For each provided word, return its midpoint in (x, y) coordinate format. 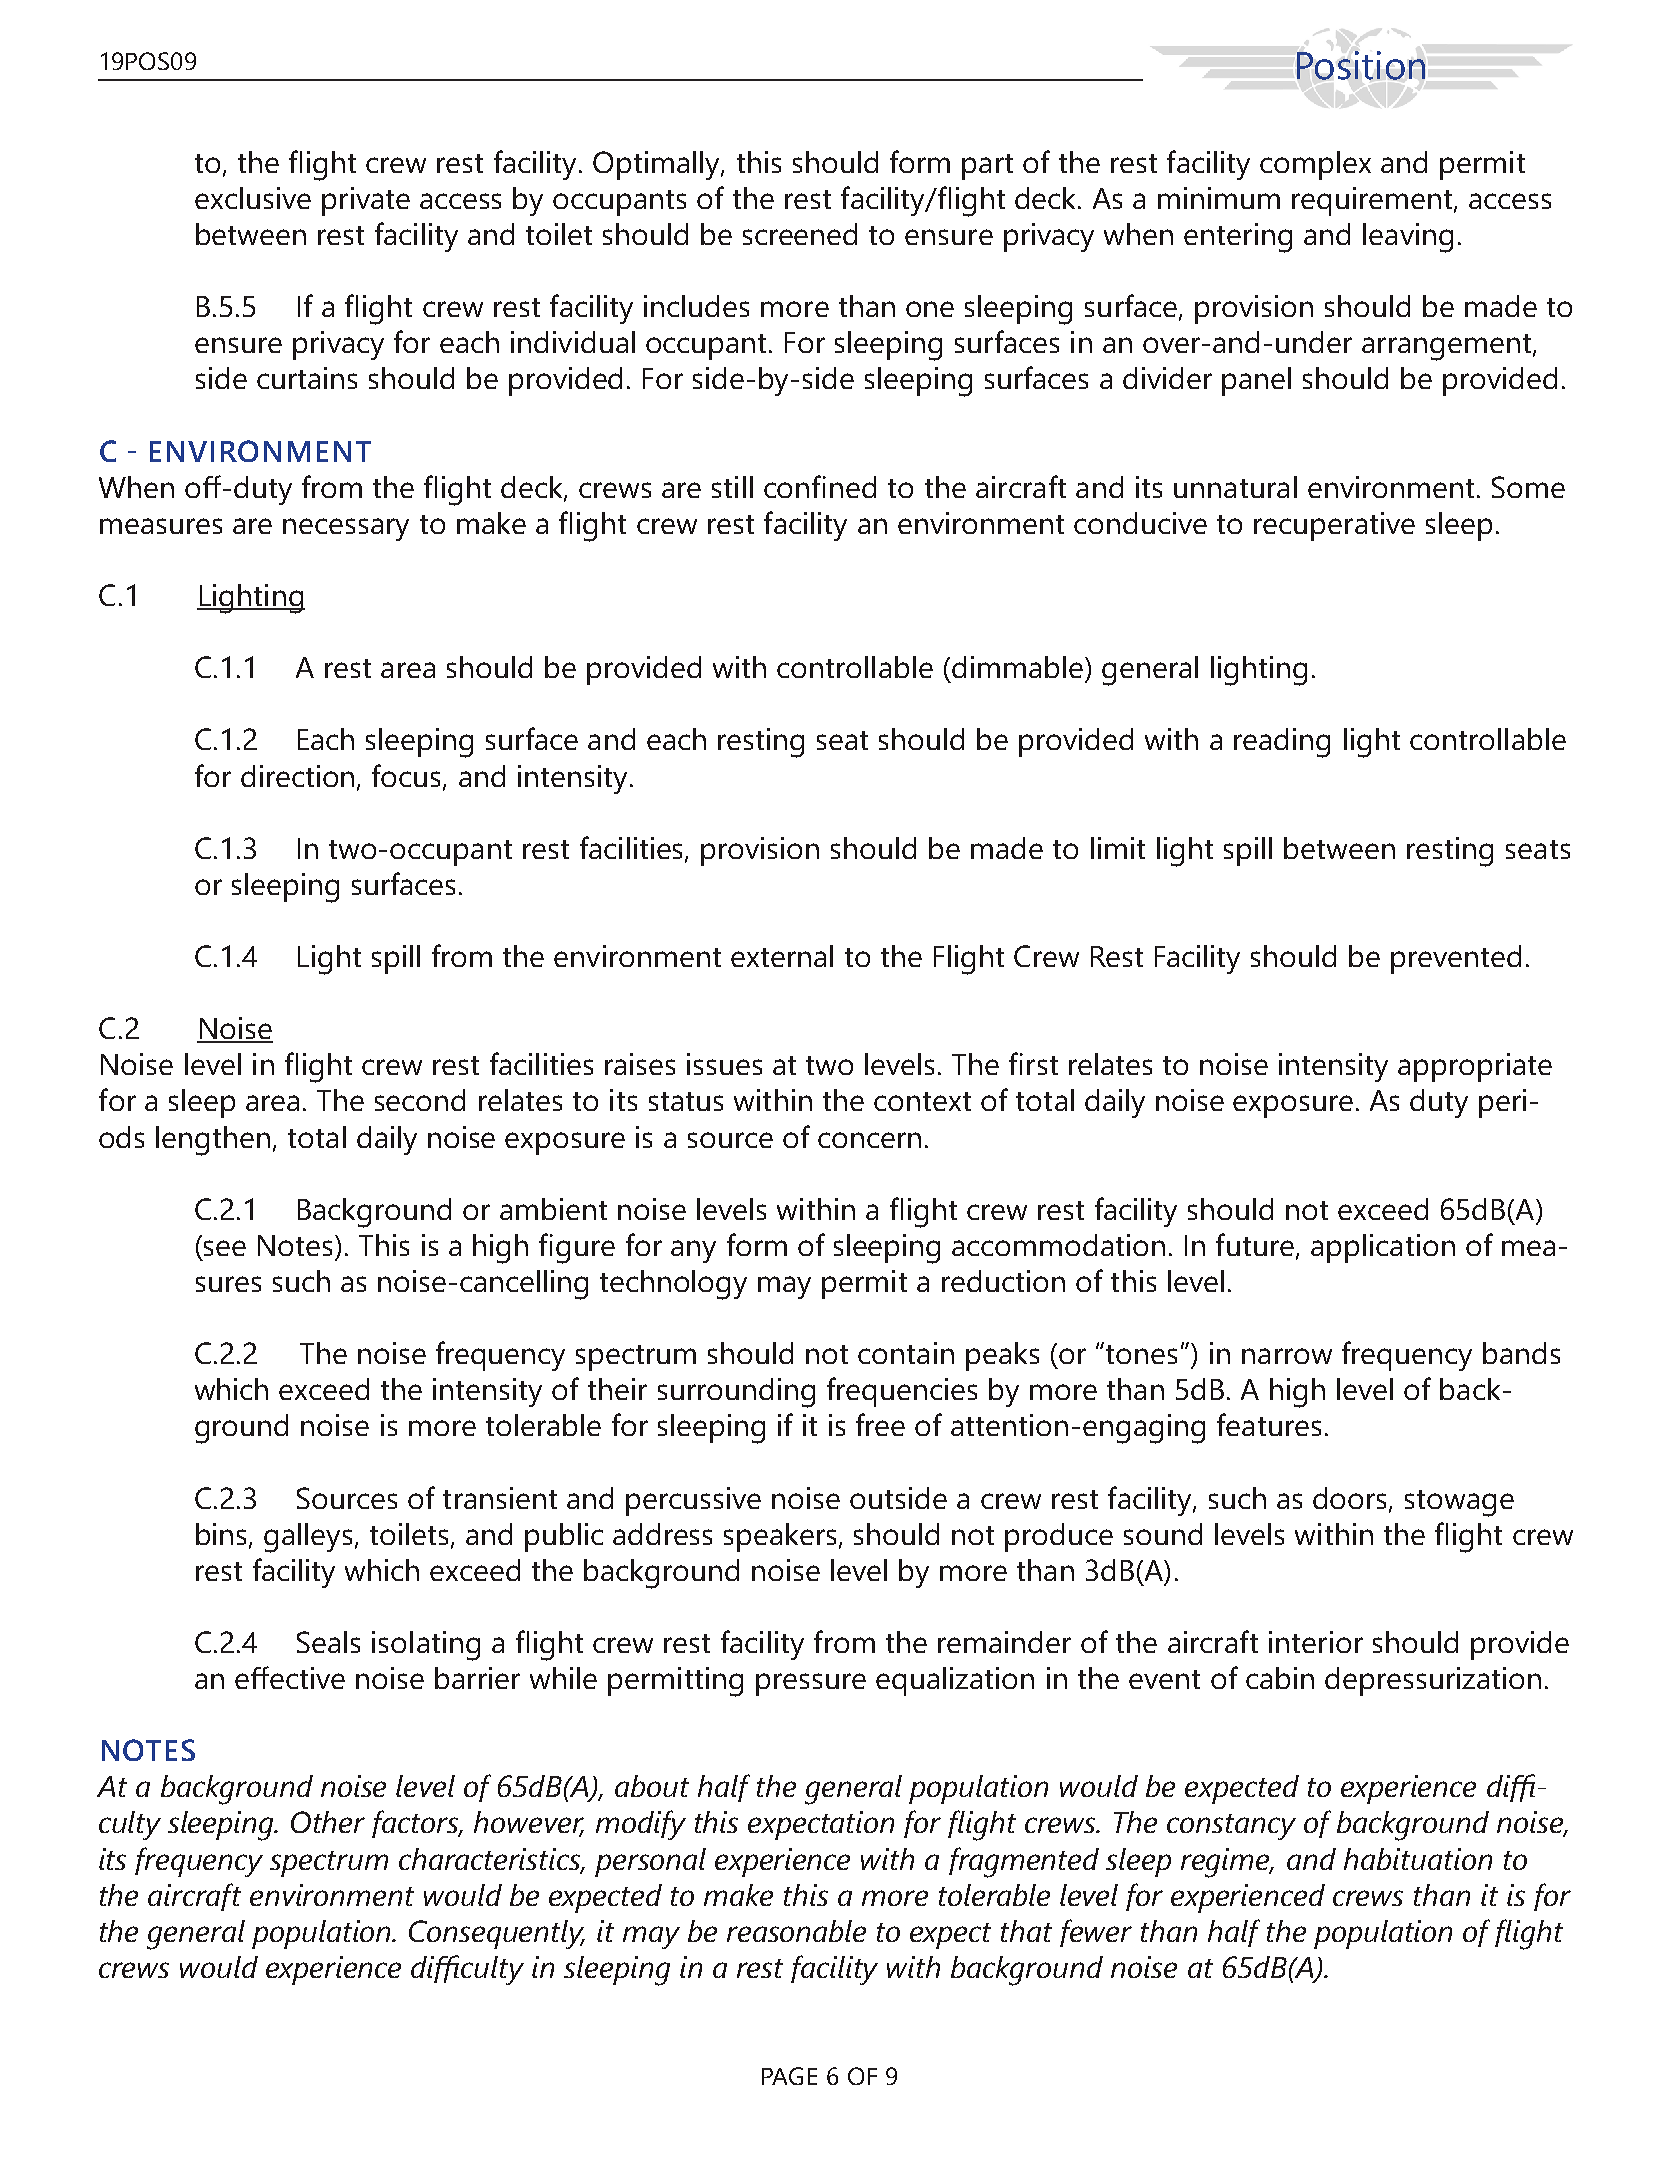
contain (906, 1353)
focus (408, 776)
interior (1316, 1642)
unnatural (1235, 487)
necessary (346, 529)
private (366, 201)
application (1383, 1248)
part (987, 167)
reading (1282, 743)
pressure (811, 1684)
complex (1315, 165)
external (782, 956)
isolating (426, 1646)
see (225, 1248)
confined (820, 486)
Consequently (497, 1934)
